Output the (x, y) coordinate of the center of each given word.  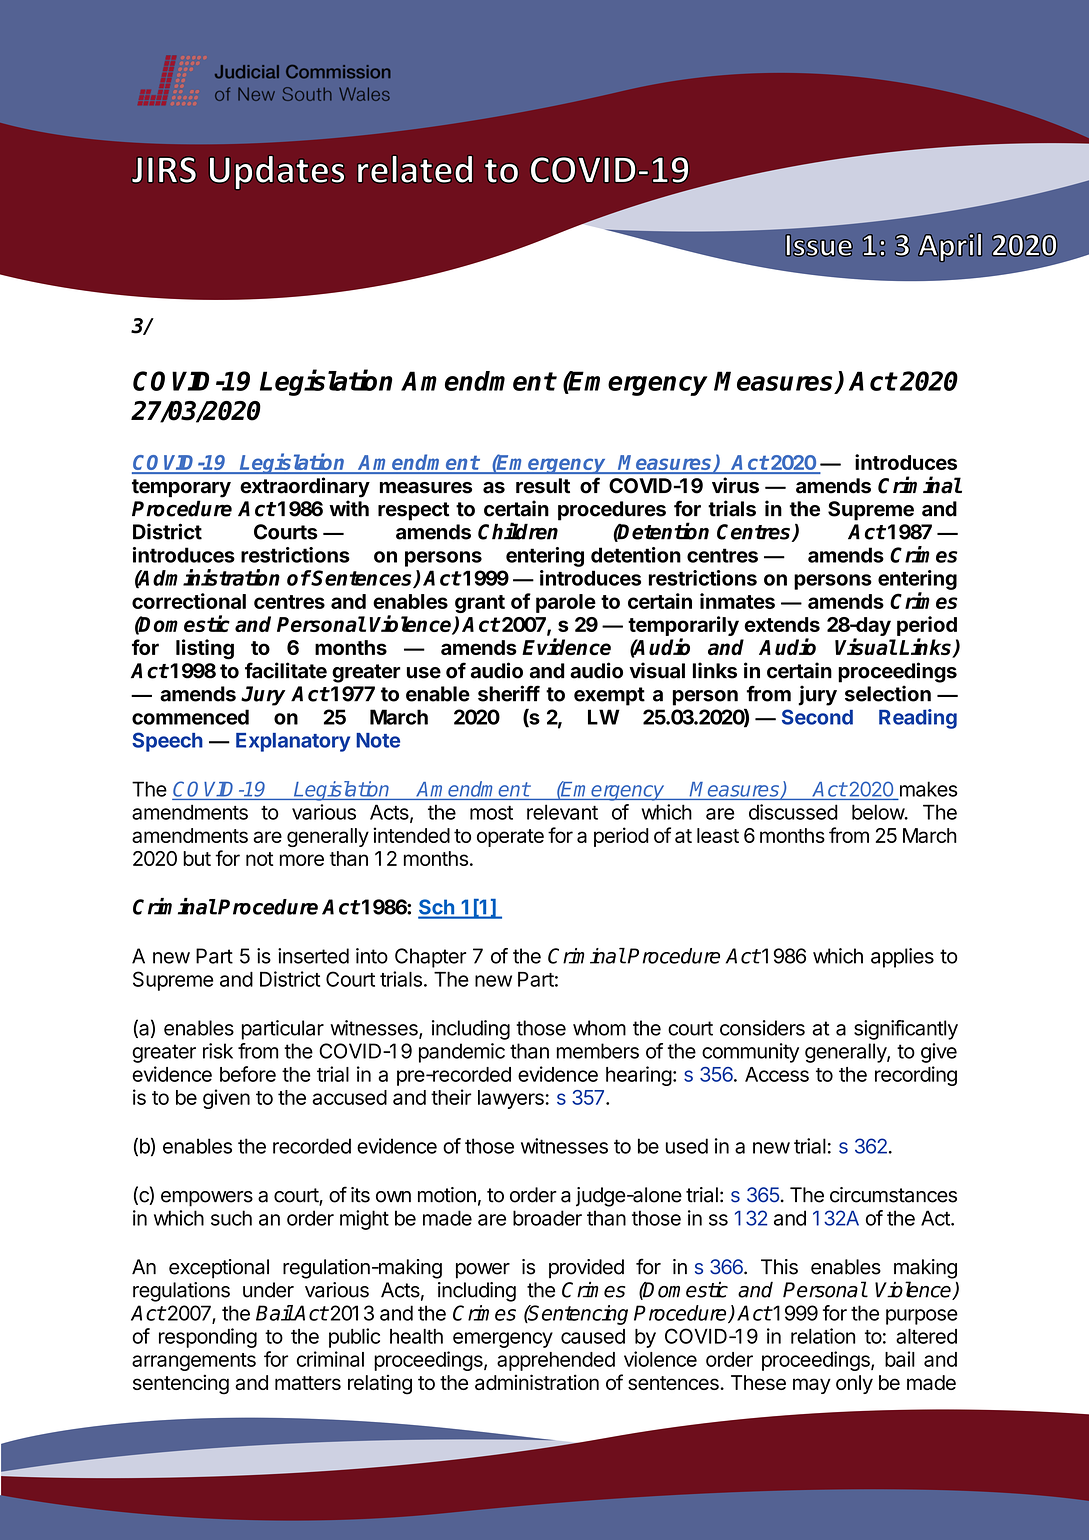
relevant (562, 812)
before (248, 1074)
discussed (793, 812)
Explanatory (293, 742)
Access (777, 1074)
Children (518, 531)
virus (735, 485)
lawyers (511, 1099)
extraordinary (305, 487)
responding (208, 1338)
